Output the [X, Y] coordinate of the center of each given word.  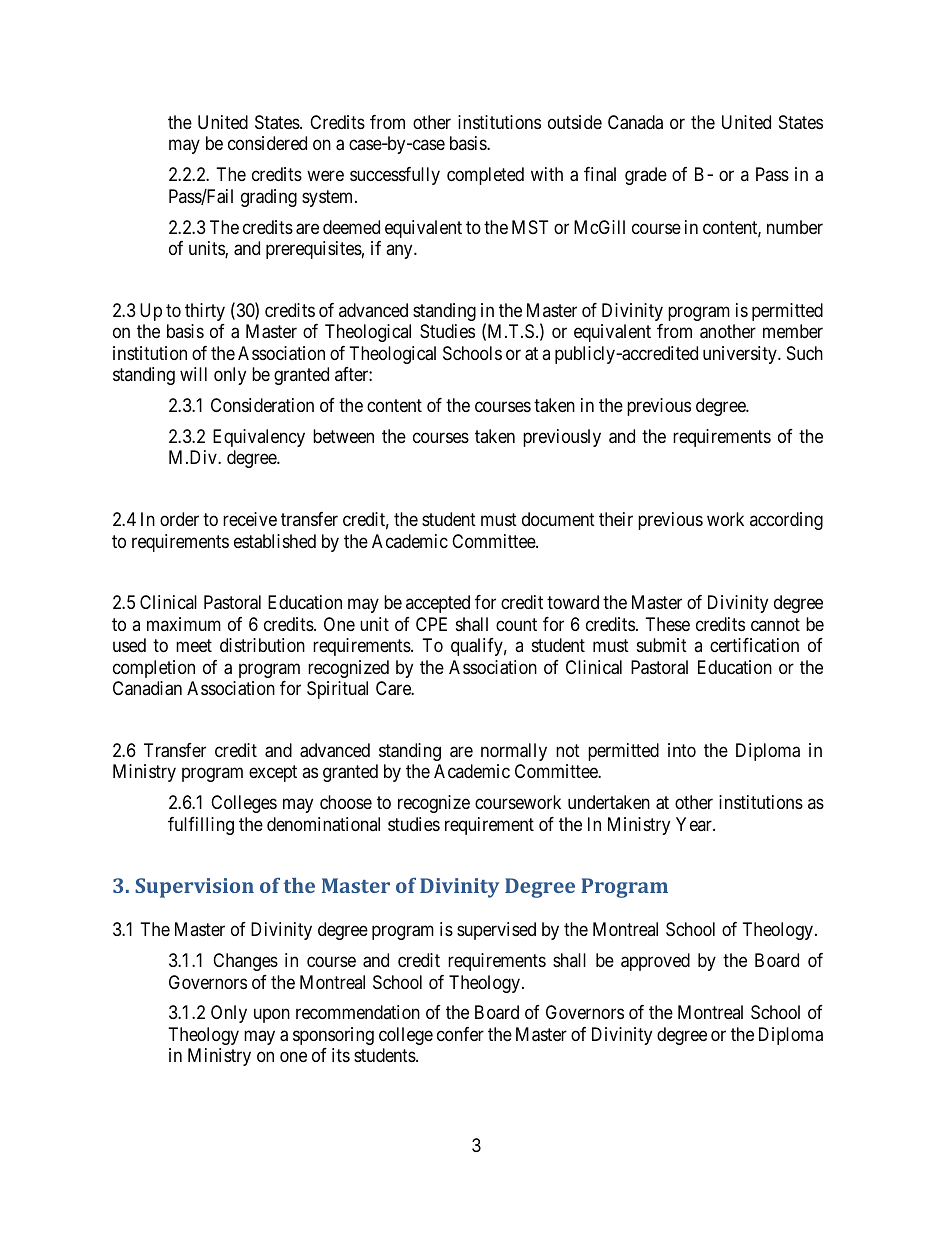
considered [267, 143]
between [343, 436]
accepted [438, 604]
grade [646, 176]
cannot [775, 624]
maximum [184, 624]
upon [272, 1016]
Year [695, 824]
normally [514, 752]
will [193, 374]
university [741, 355]
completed [485, 176]
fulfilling [201, 826]
